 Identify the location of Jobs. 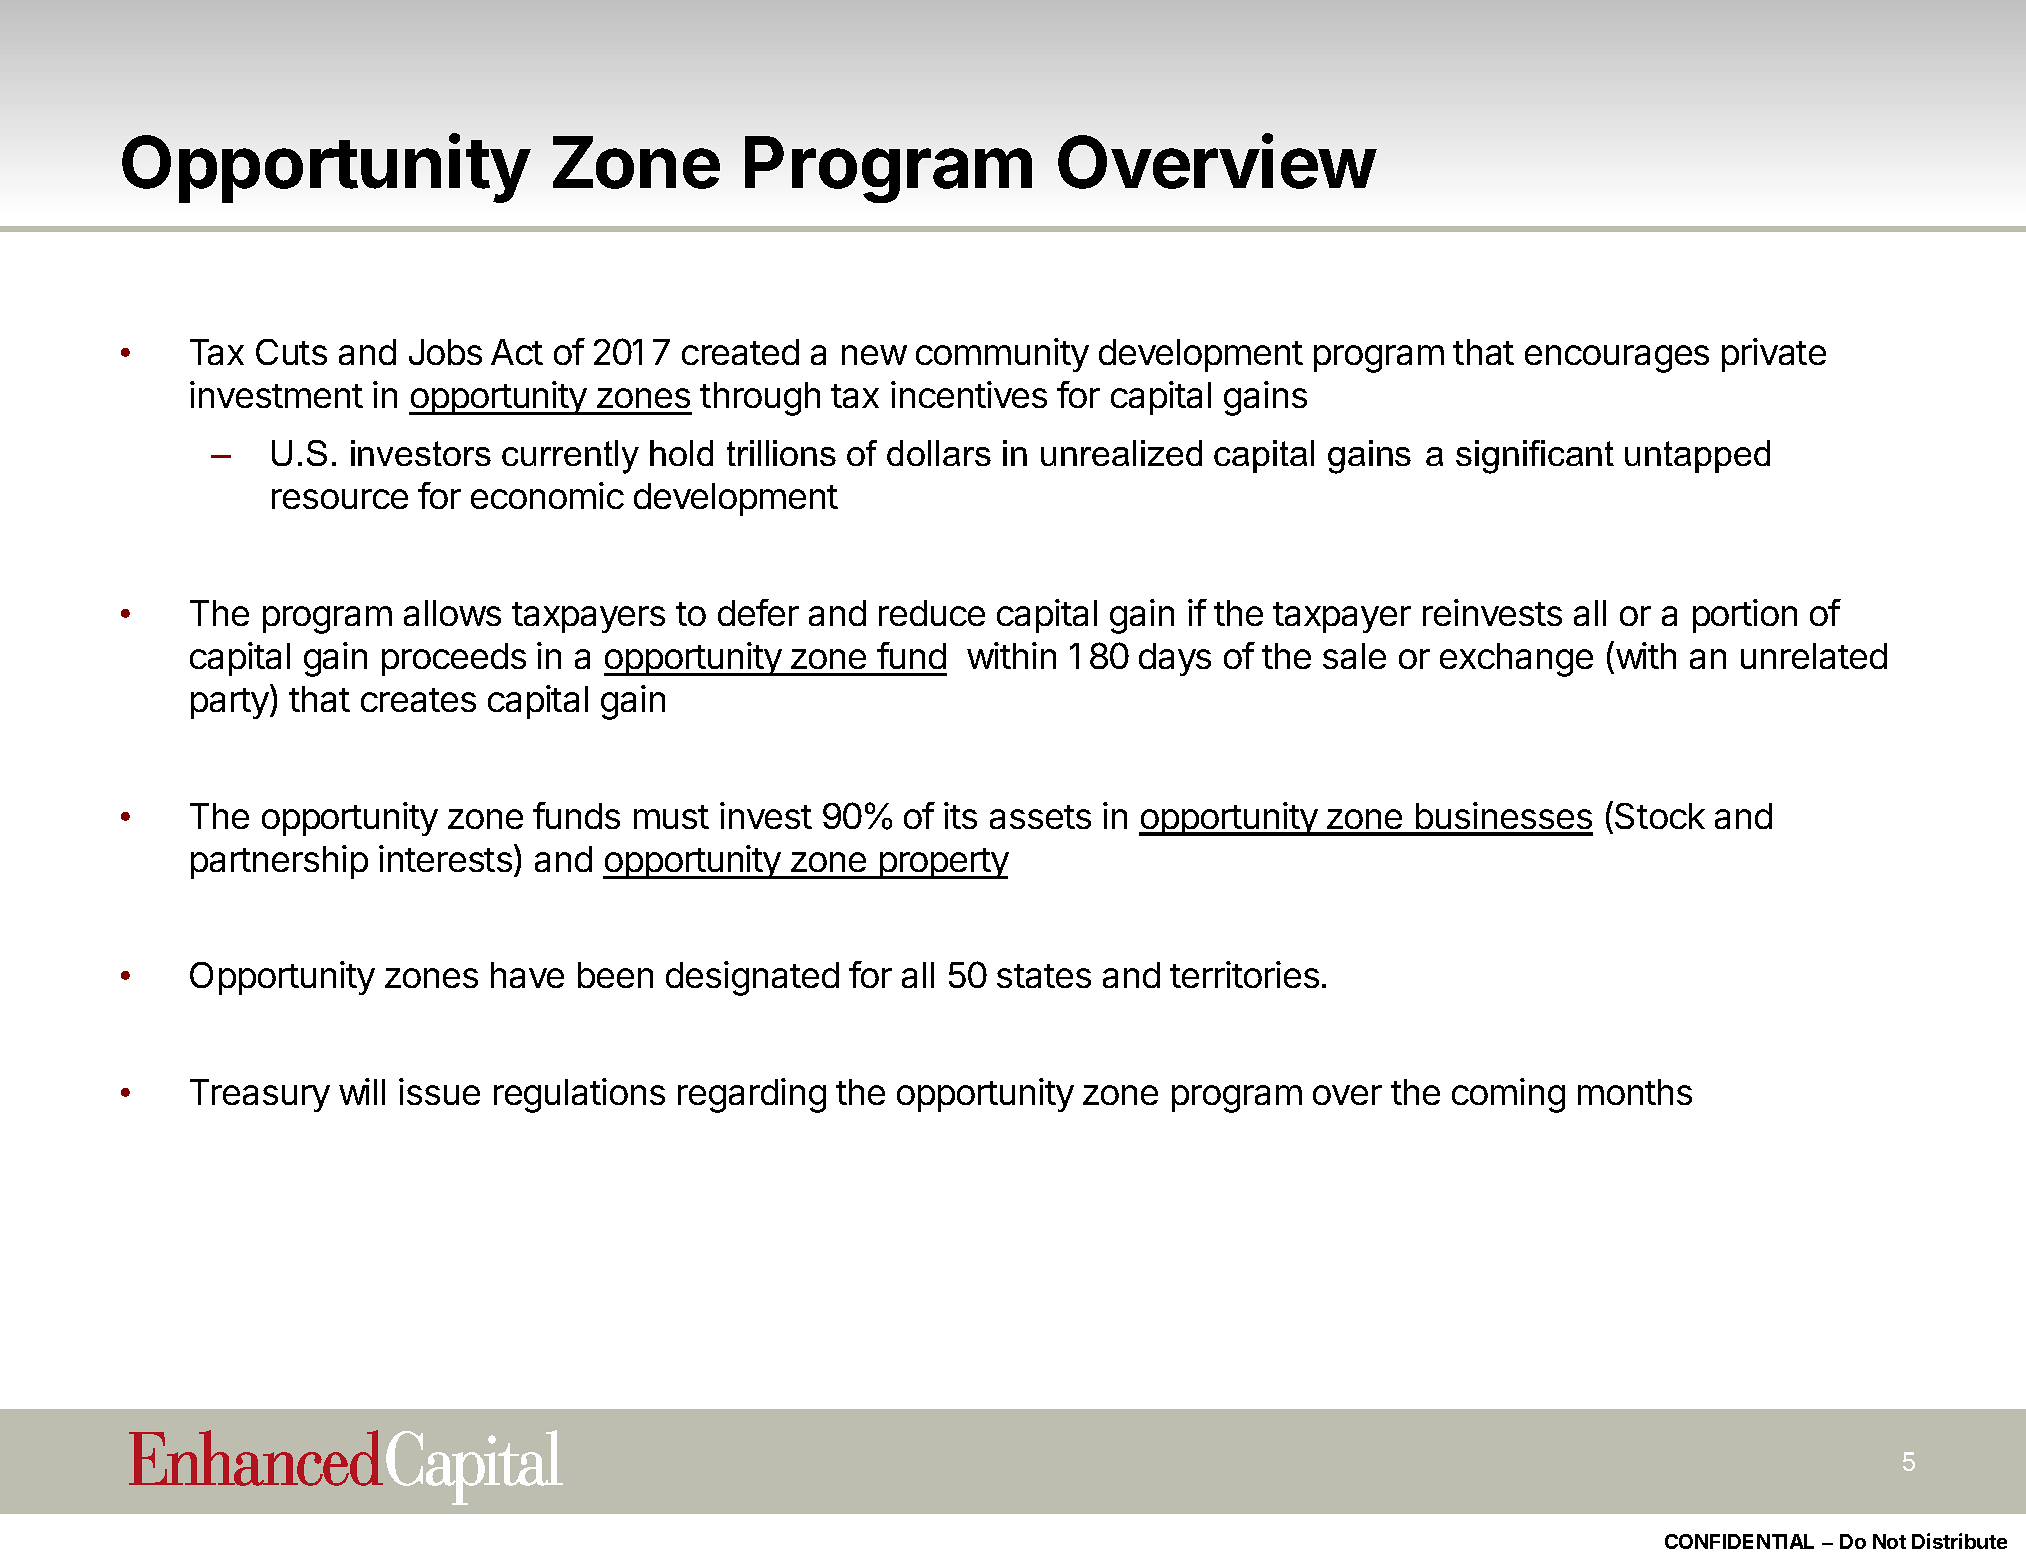
(445, 352).
